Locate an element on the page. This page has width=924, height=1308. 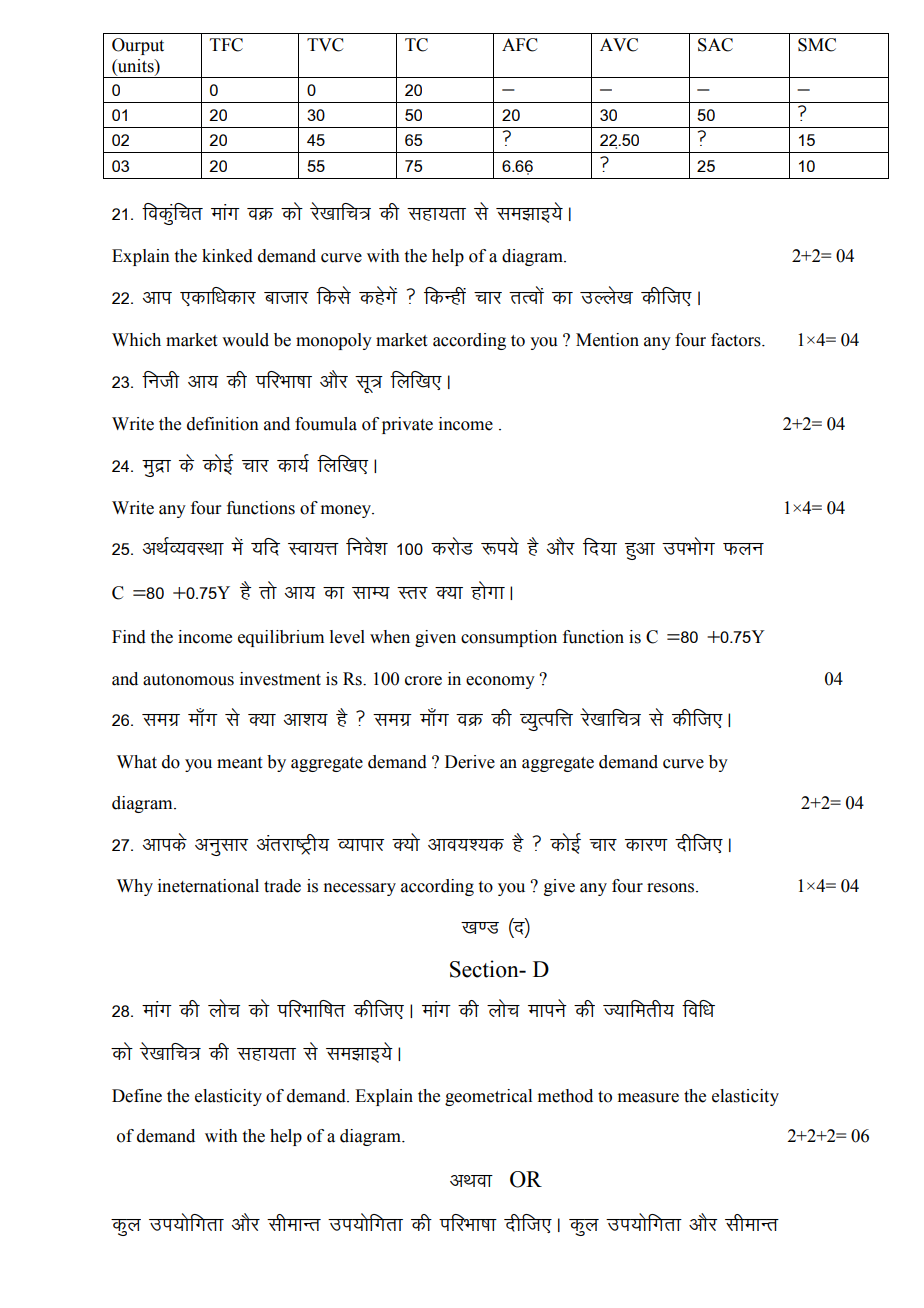
Define is located at coordinates (137, 1096).
